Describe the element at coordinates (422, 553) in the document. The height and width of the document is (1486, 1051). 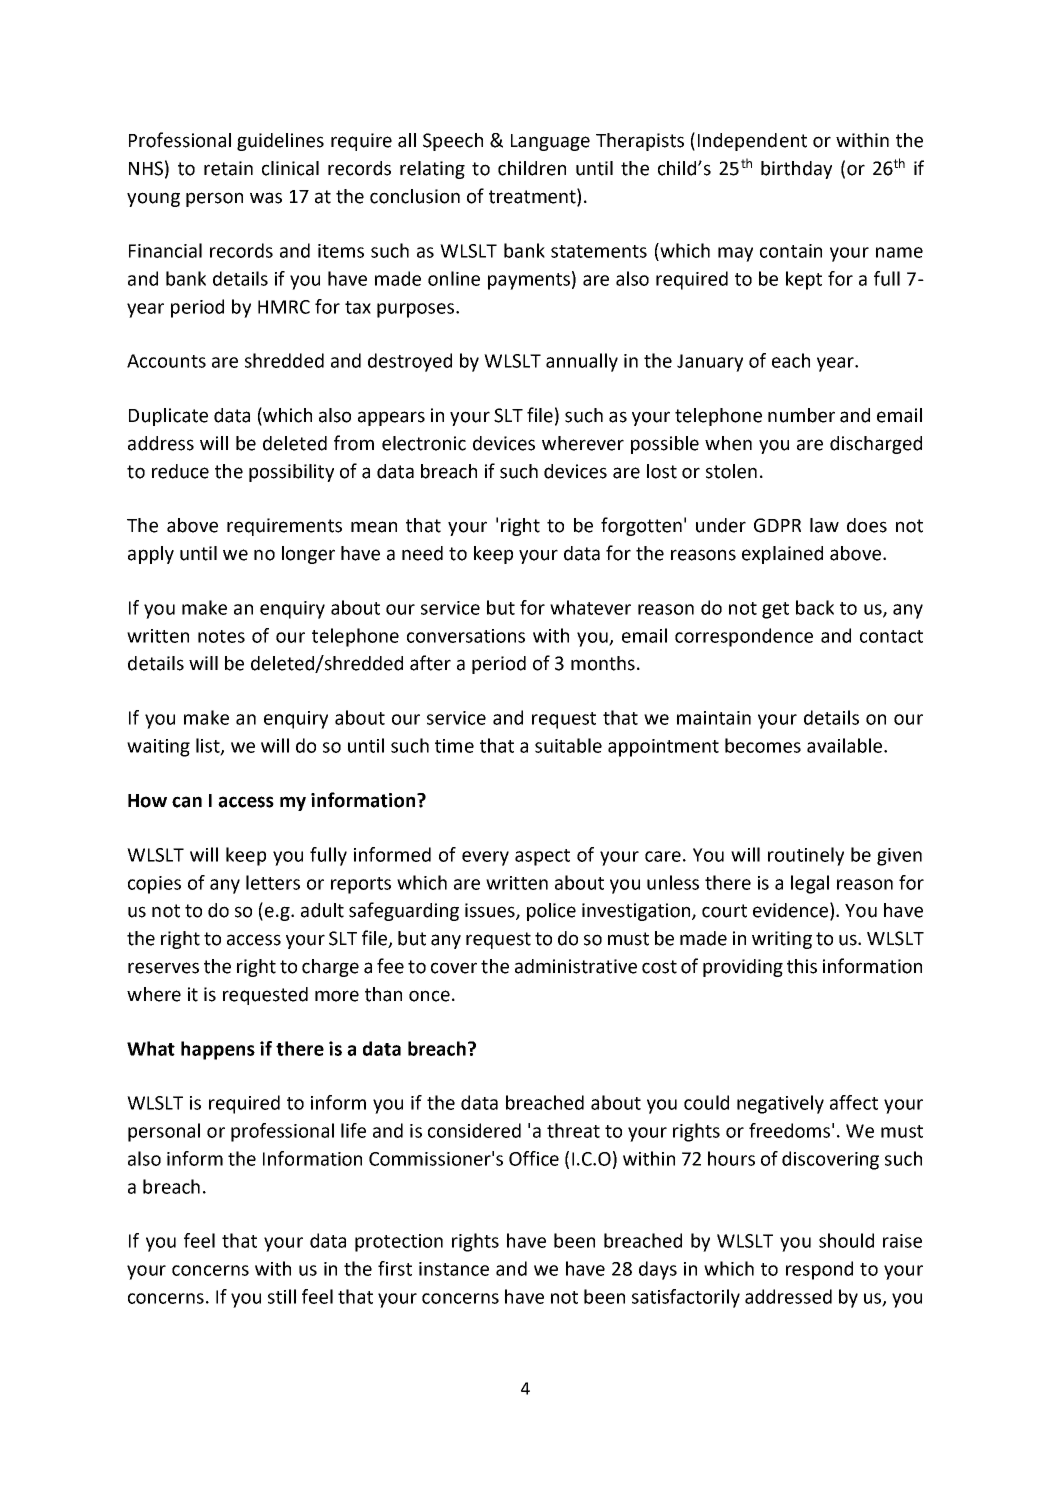
I see `need` at that location.
